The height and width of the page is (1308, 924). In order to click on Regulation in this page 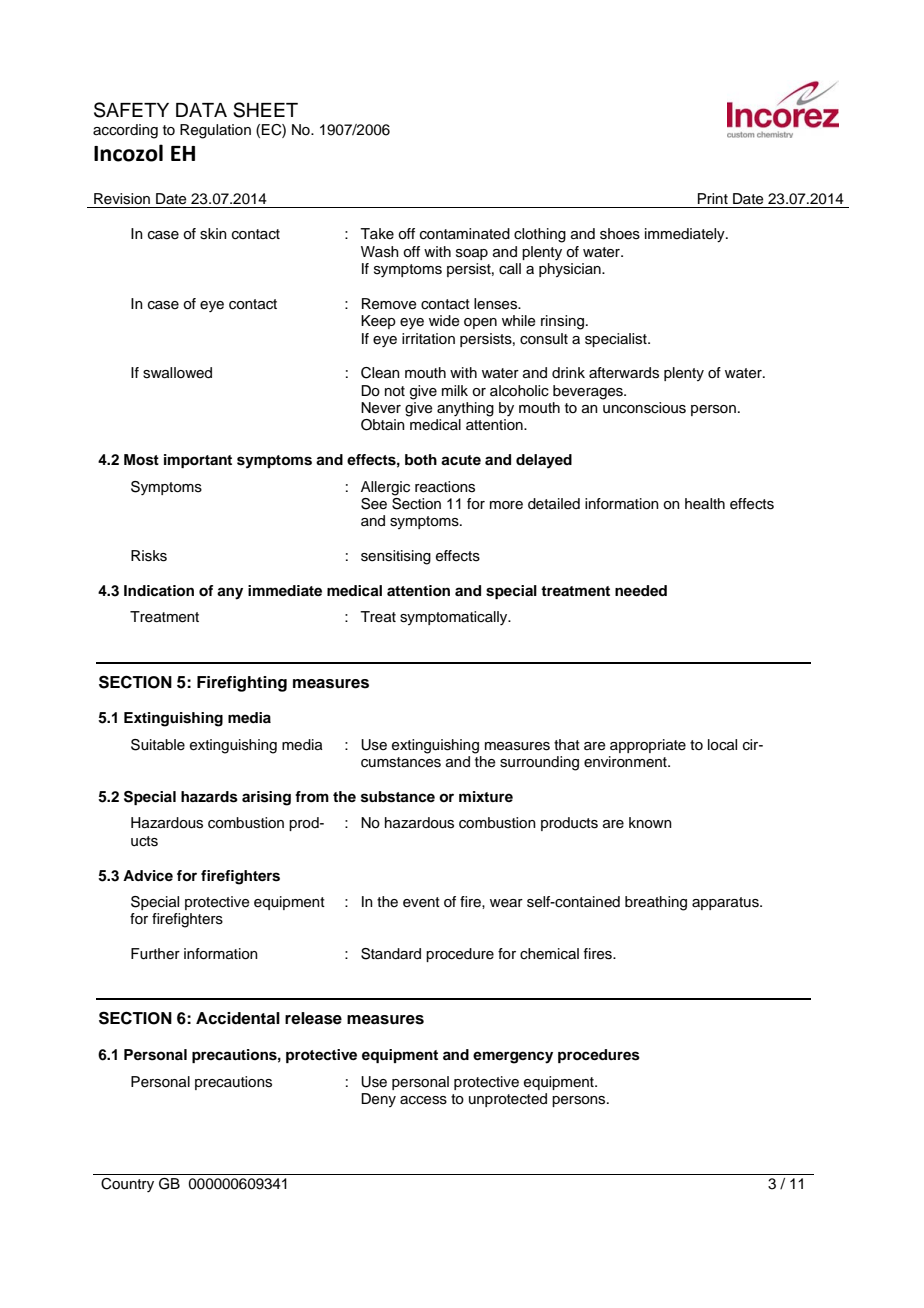, I will do `click(215, 131)`.
